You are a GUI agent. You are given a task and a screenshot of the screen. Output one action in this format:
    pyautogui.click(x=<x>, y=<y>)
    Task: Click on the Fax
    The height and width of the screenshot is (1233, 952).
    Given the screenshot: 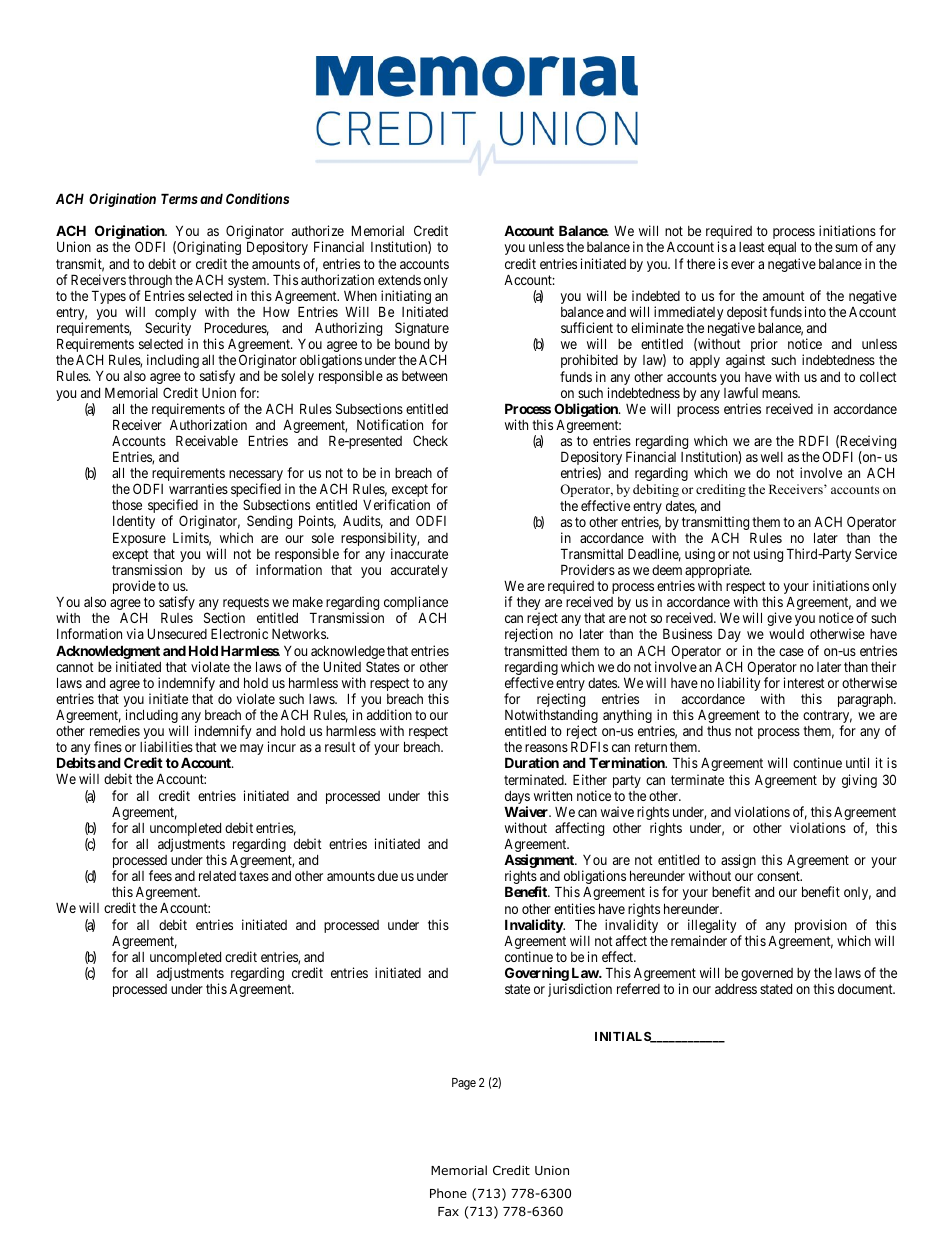 What is the action you would take?
    pyautogui.click(x=448, y=1211)
